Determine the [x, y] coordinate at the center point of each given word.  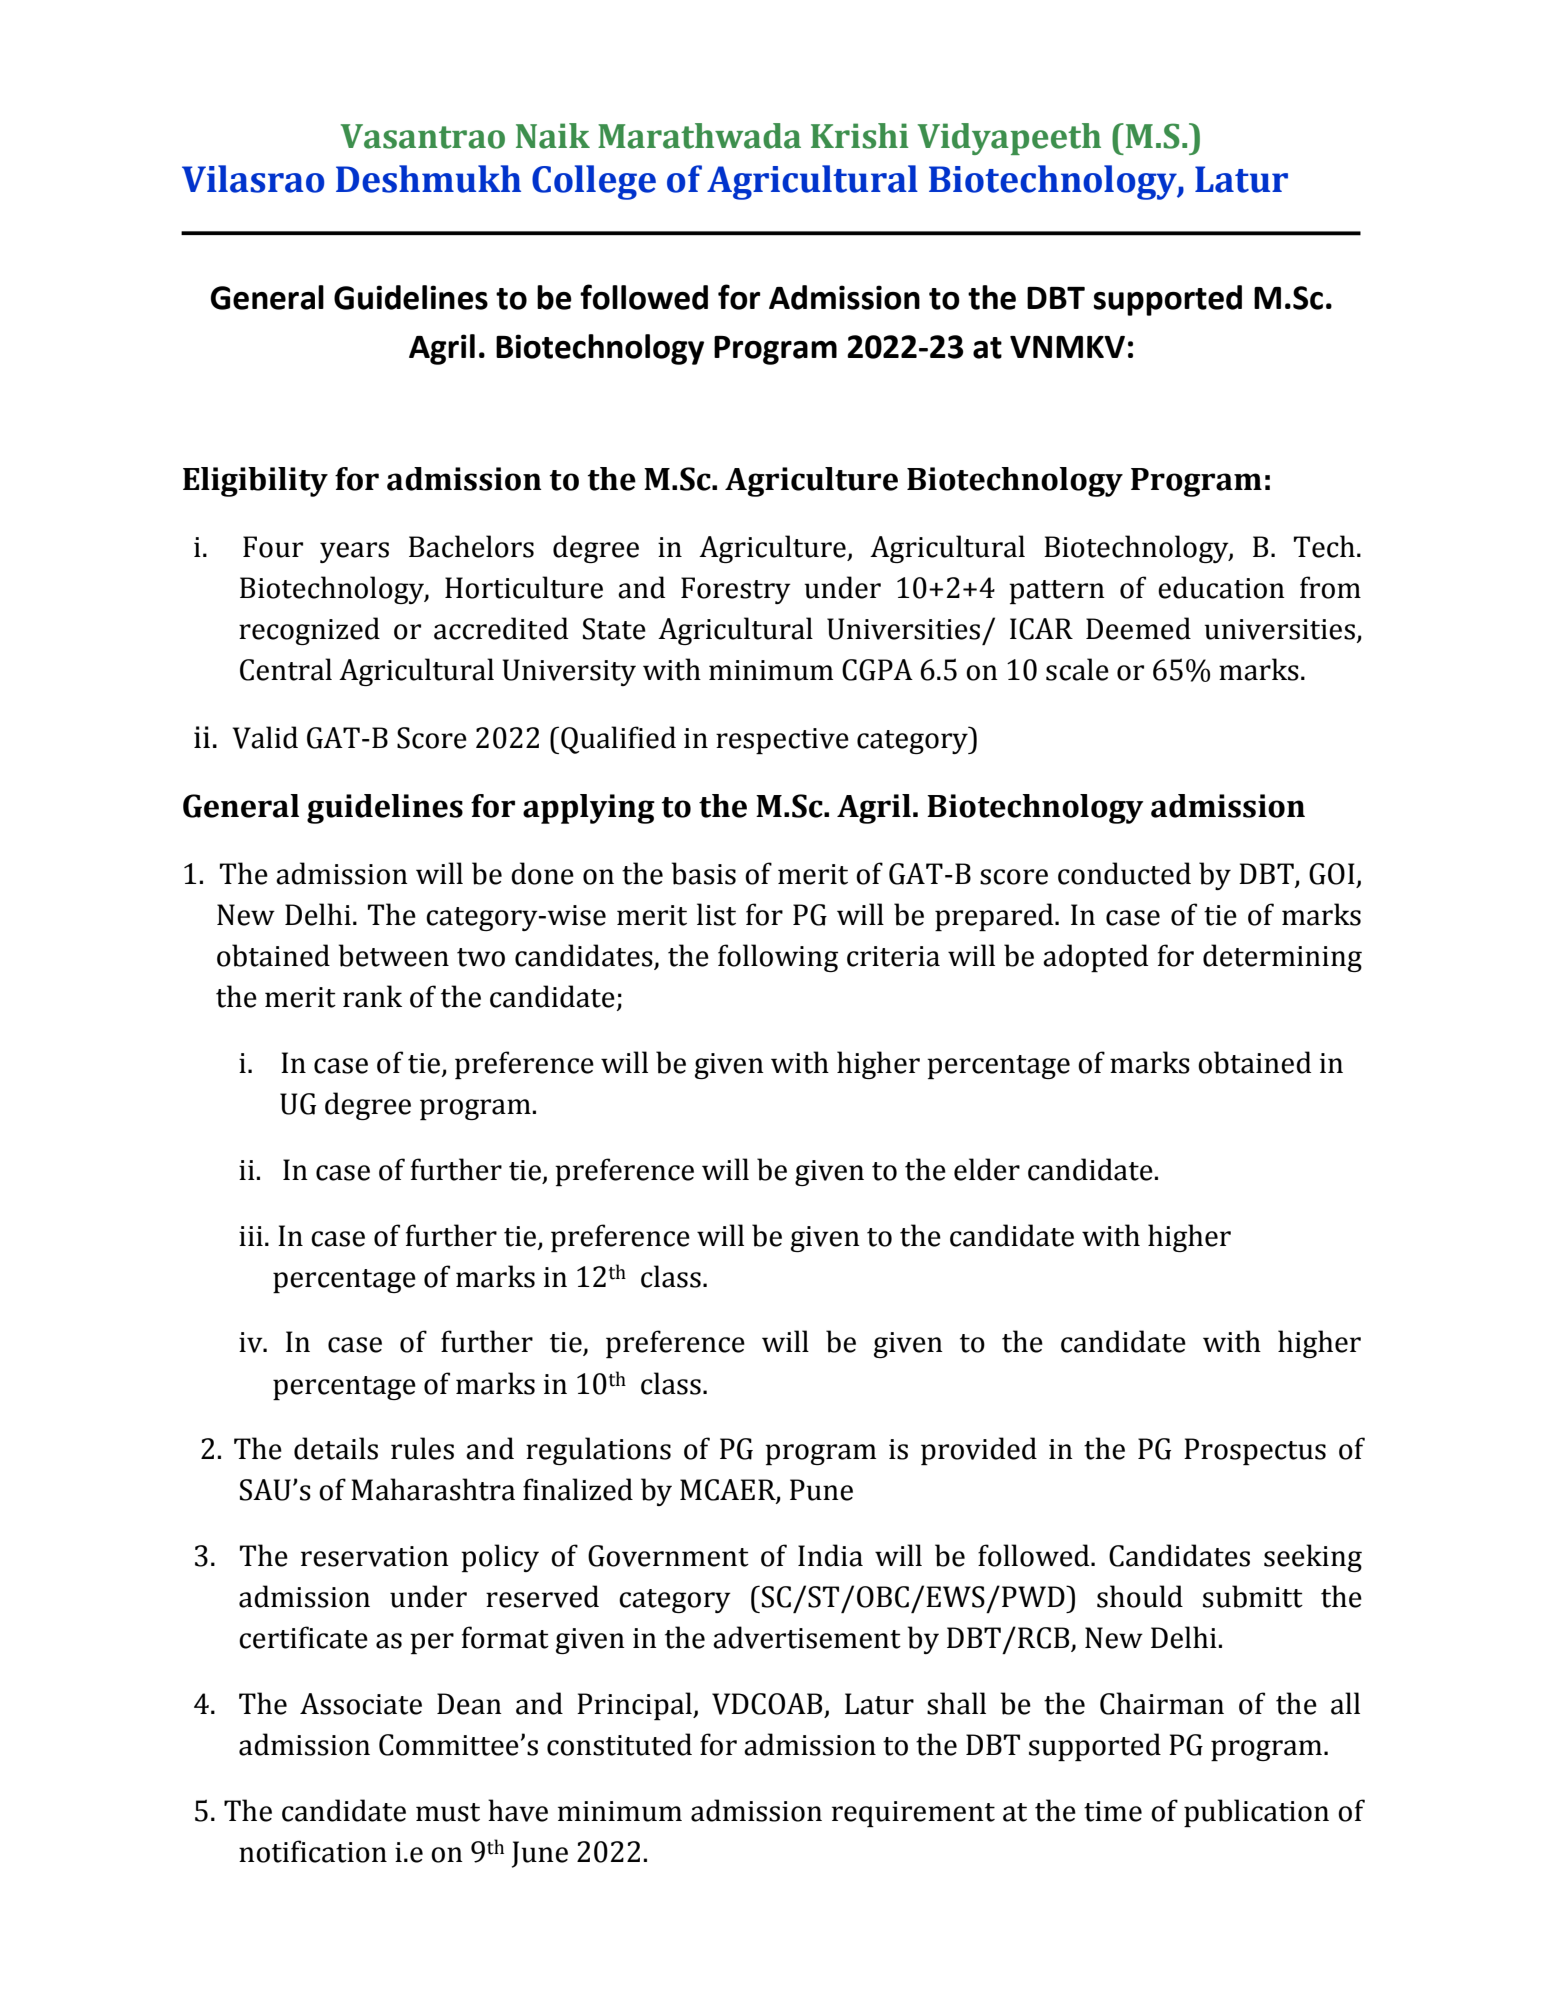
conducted [1124, 873]
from [1330, 587]
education [1221, 587]
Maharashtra [433, 1489]
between [393, 955]
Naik [553, 136]
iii [251, 1236]
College [594, 182]
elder [987, 1169]
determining [1282, 958]
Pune [821, 1490]
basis [703, 873]
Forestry [736, 590]
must [448, 1812]
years [354, 552]
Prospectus [1255, 1451]
